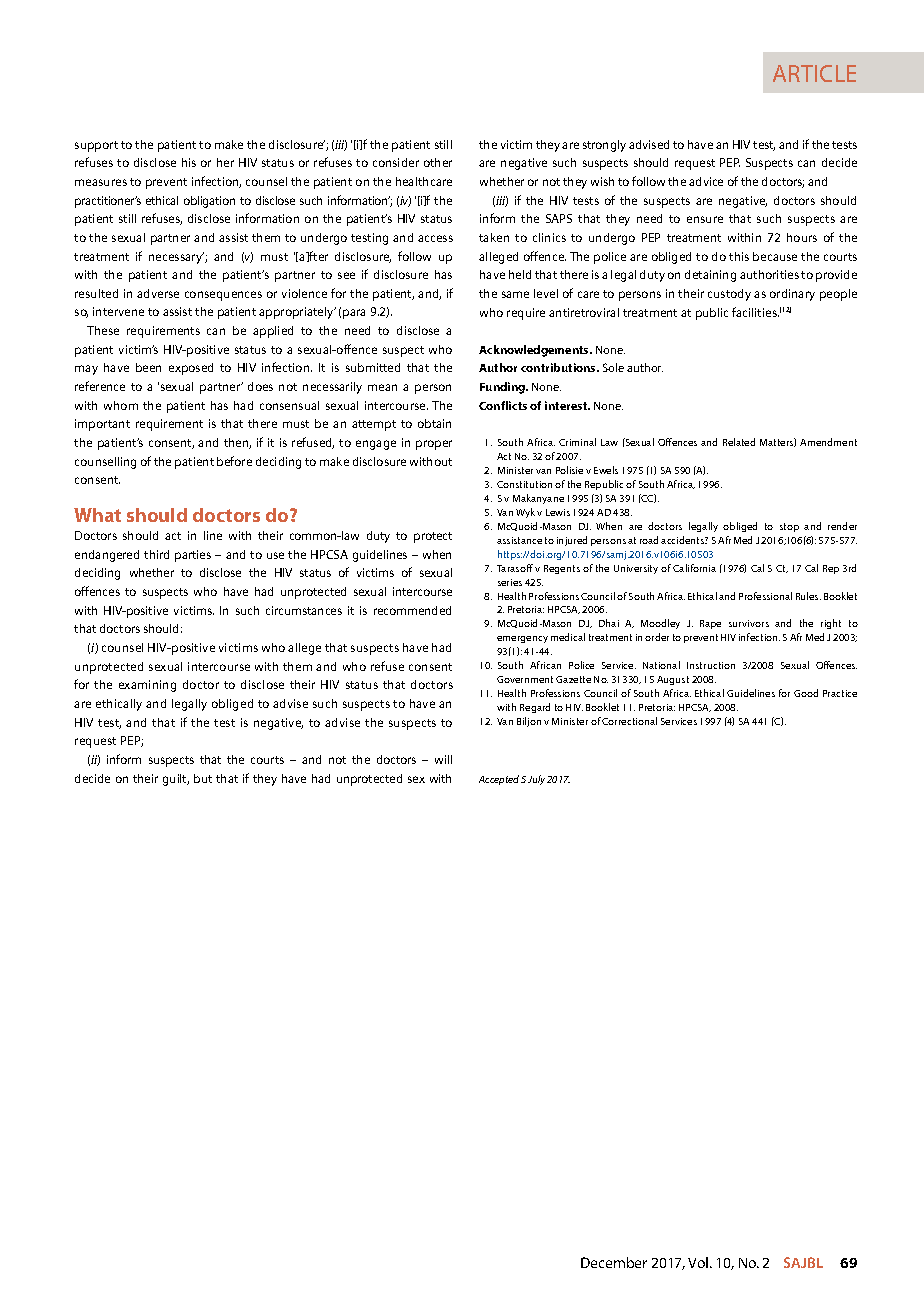  I want to click on Funding, so click(503, 388).
